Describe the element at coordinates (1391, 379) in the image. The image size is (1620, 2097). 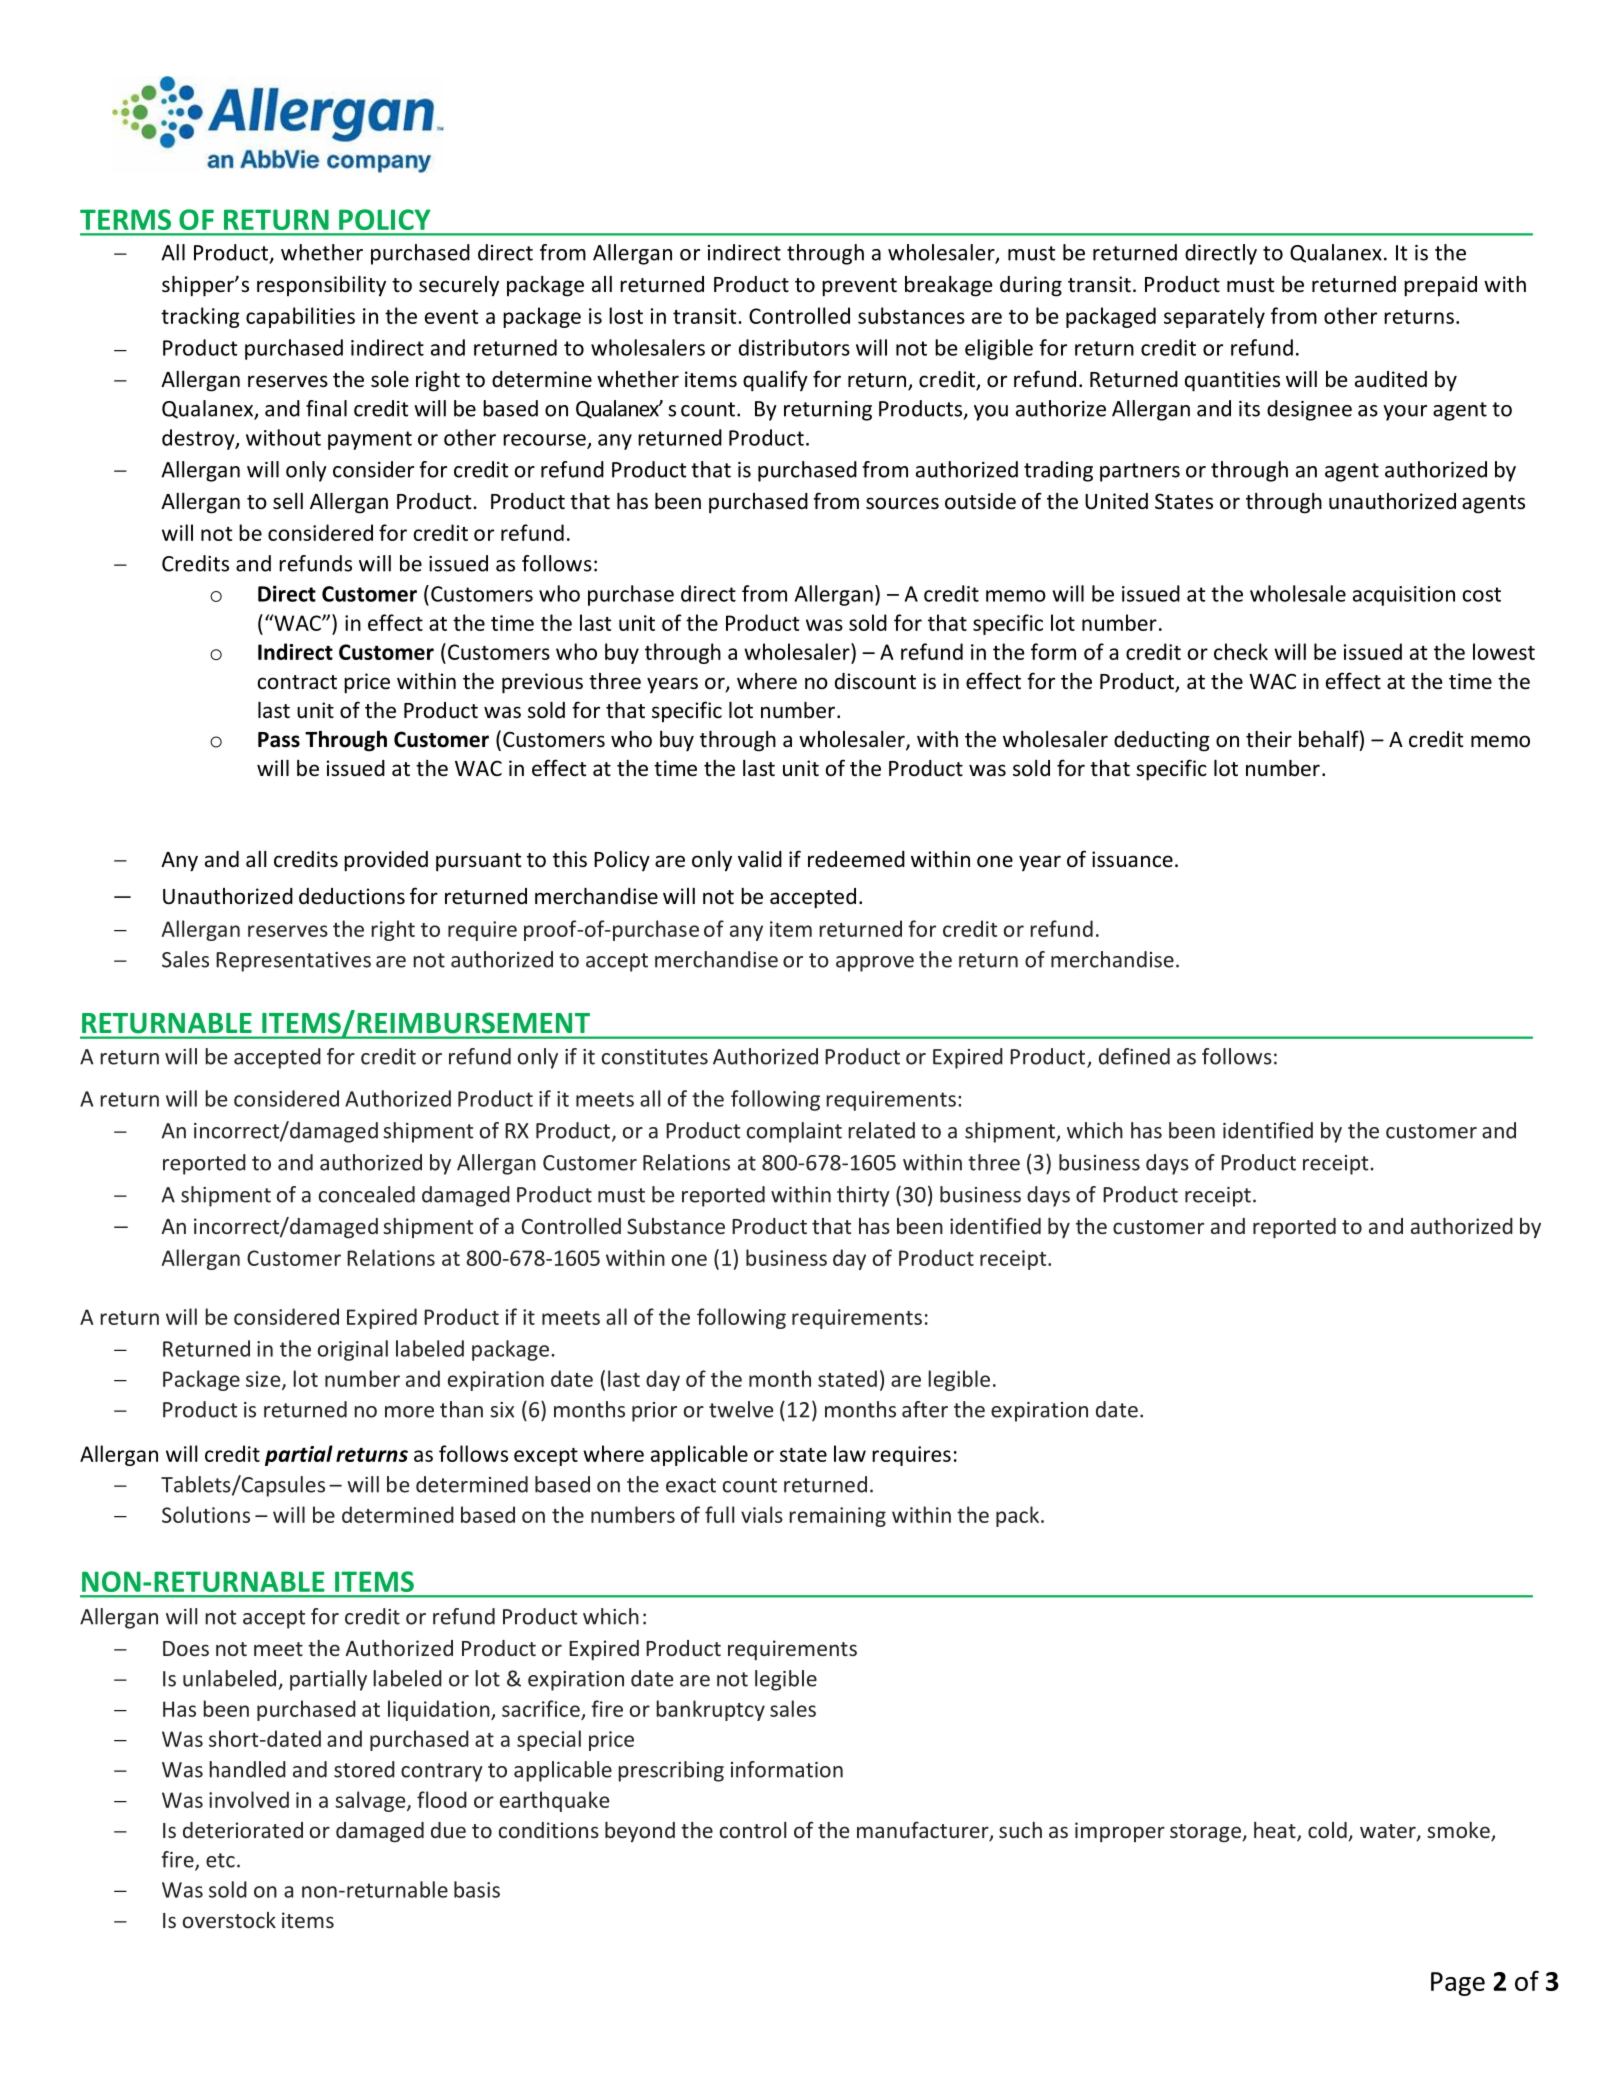
I see `audited` at that location.
